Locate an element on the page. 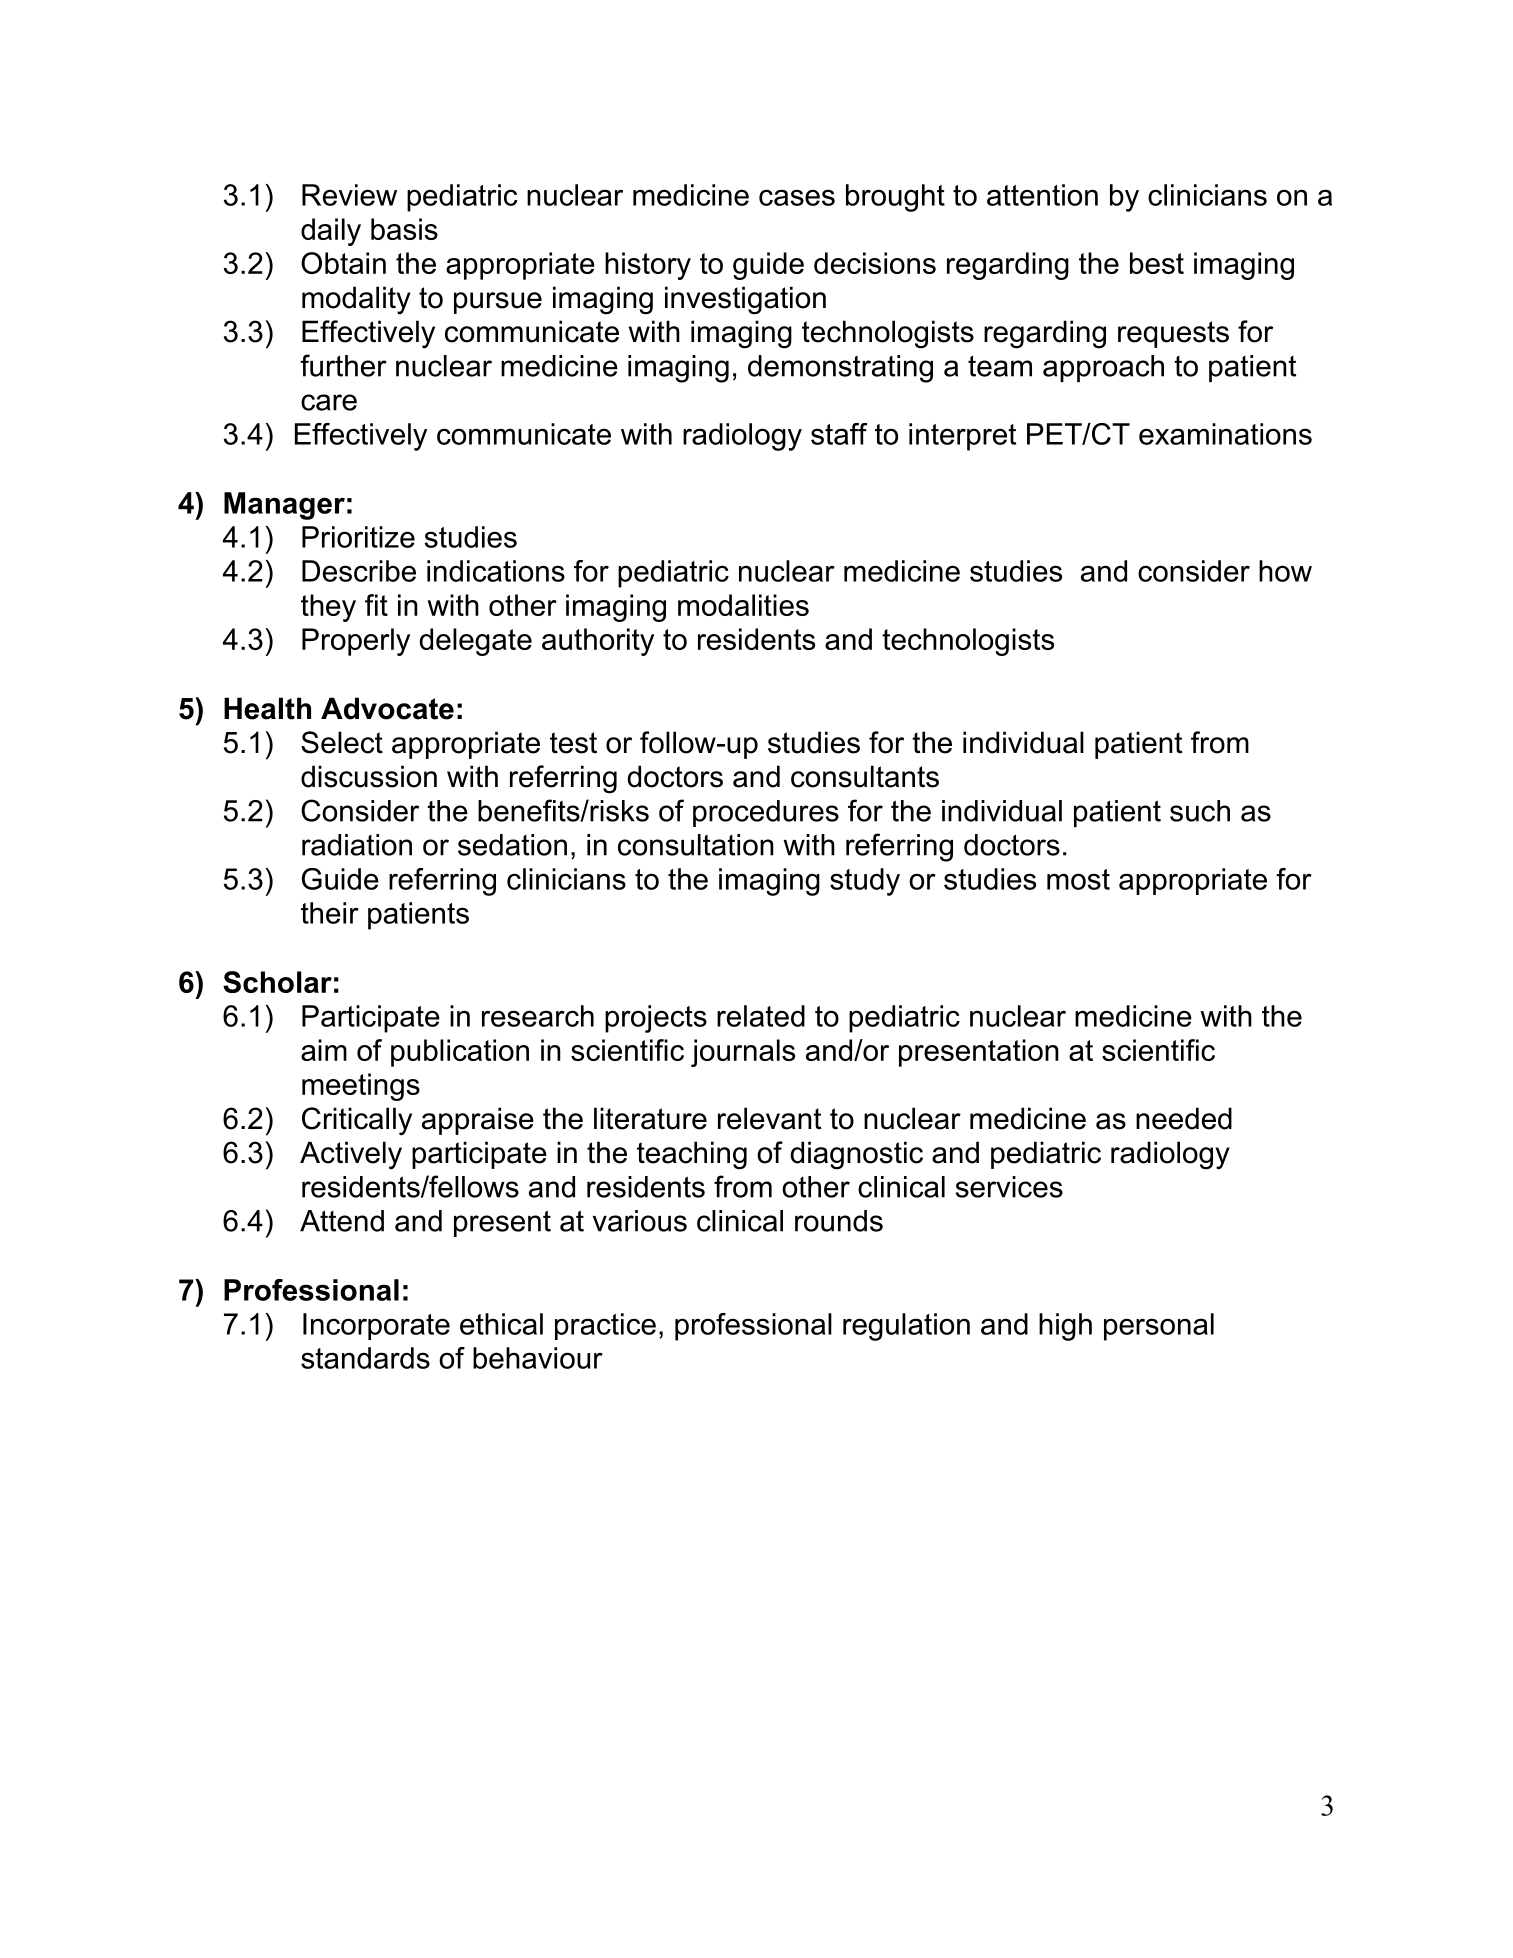 The image size is (1513, 1958). procedures is located at coordinates (766, 813).
